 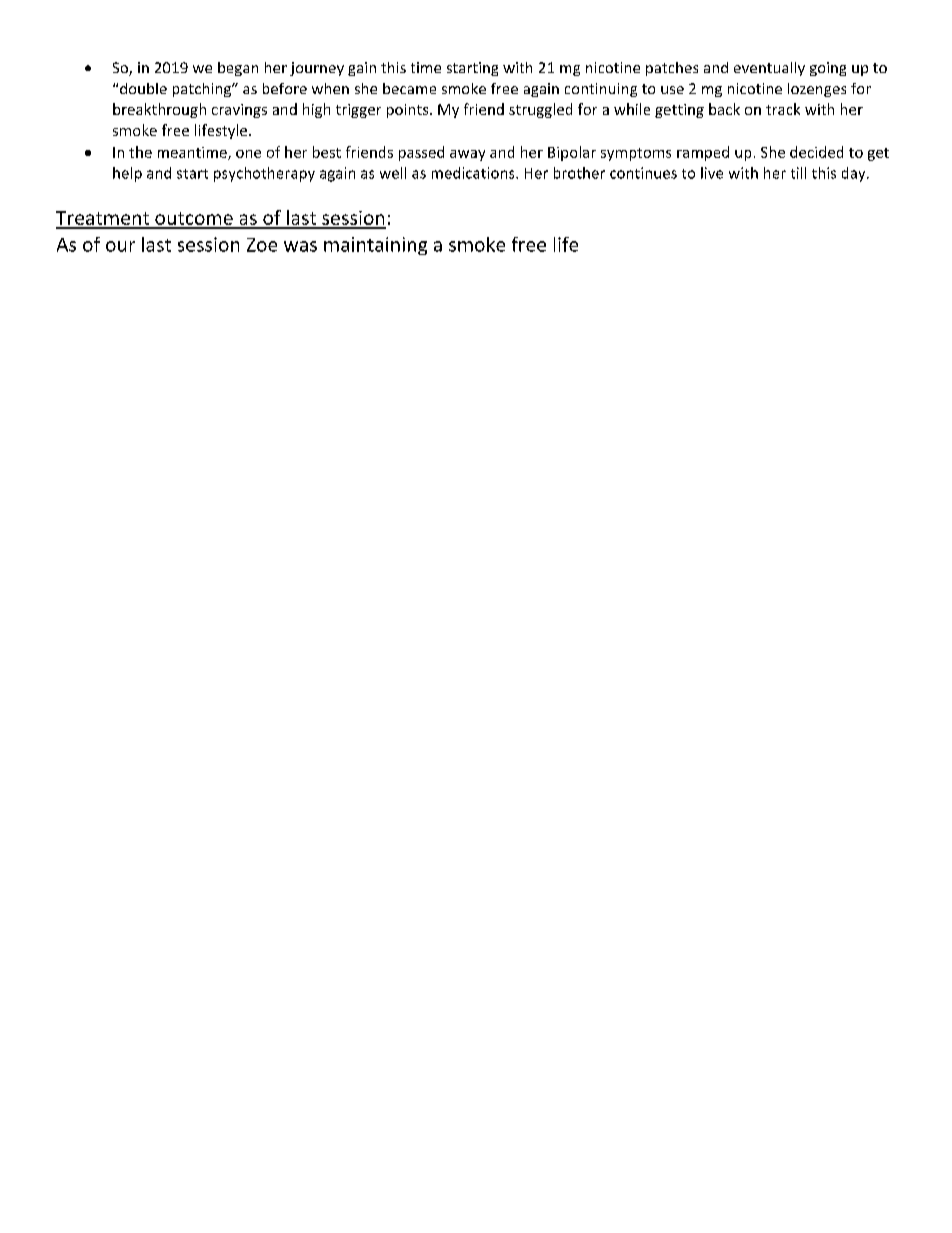 What do you see at coordinates (262, 245) in the screenshot?
I see `Zoe` at bounding box center [262, 245].
